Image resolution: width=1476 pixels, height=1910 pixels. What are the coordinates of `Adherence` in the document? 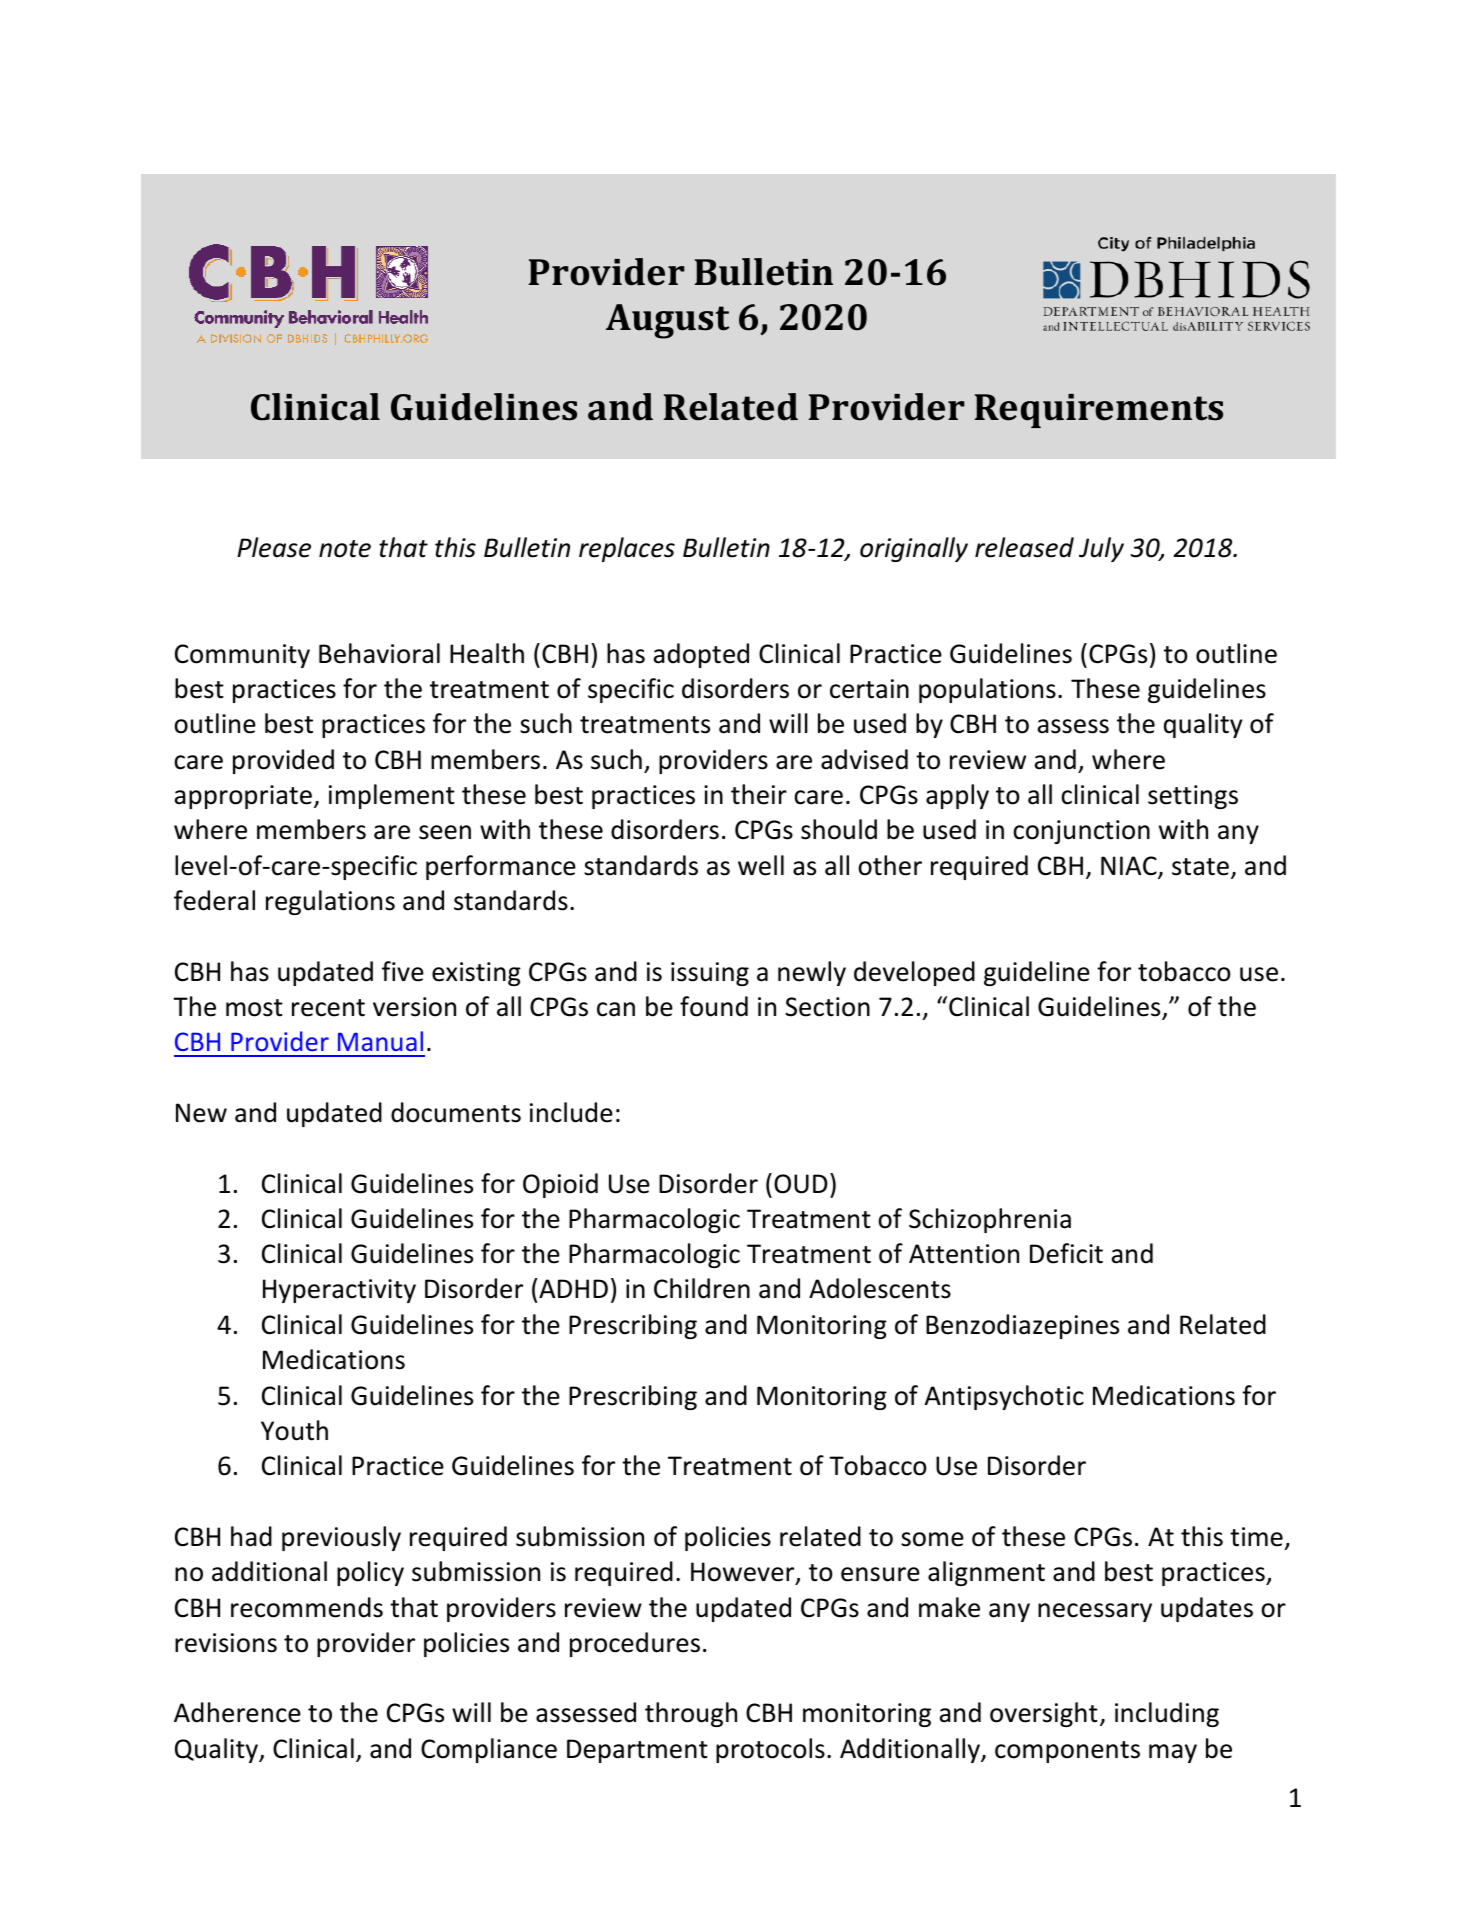 It's located at (237, 1712).
